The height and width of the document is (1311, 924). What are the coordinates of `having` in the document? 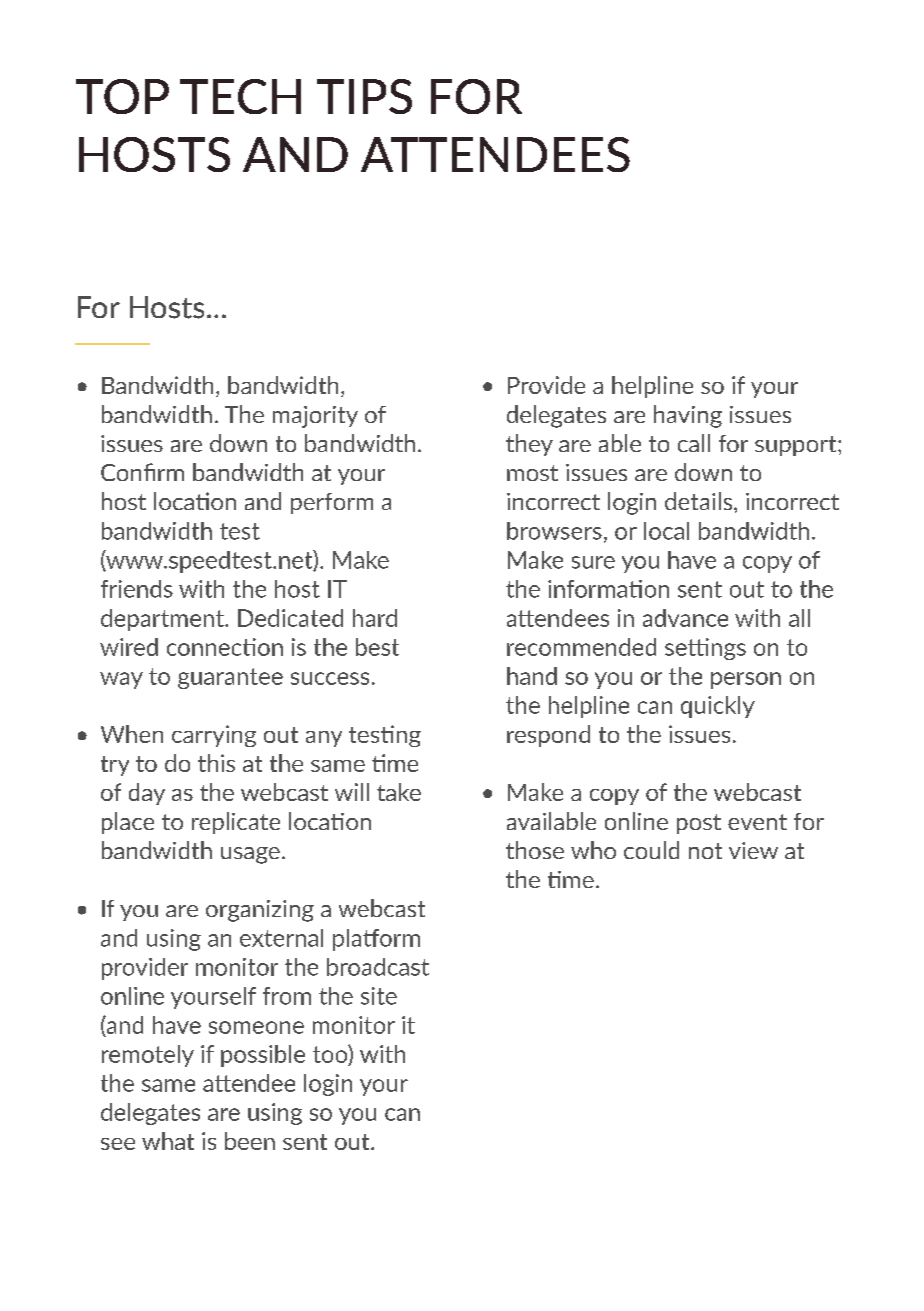 It's located at (688, 416).
